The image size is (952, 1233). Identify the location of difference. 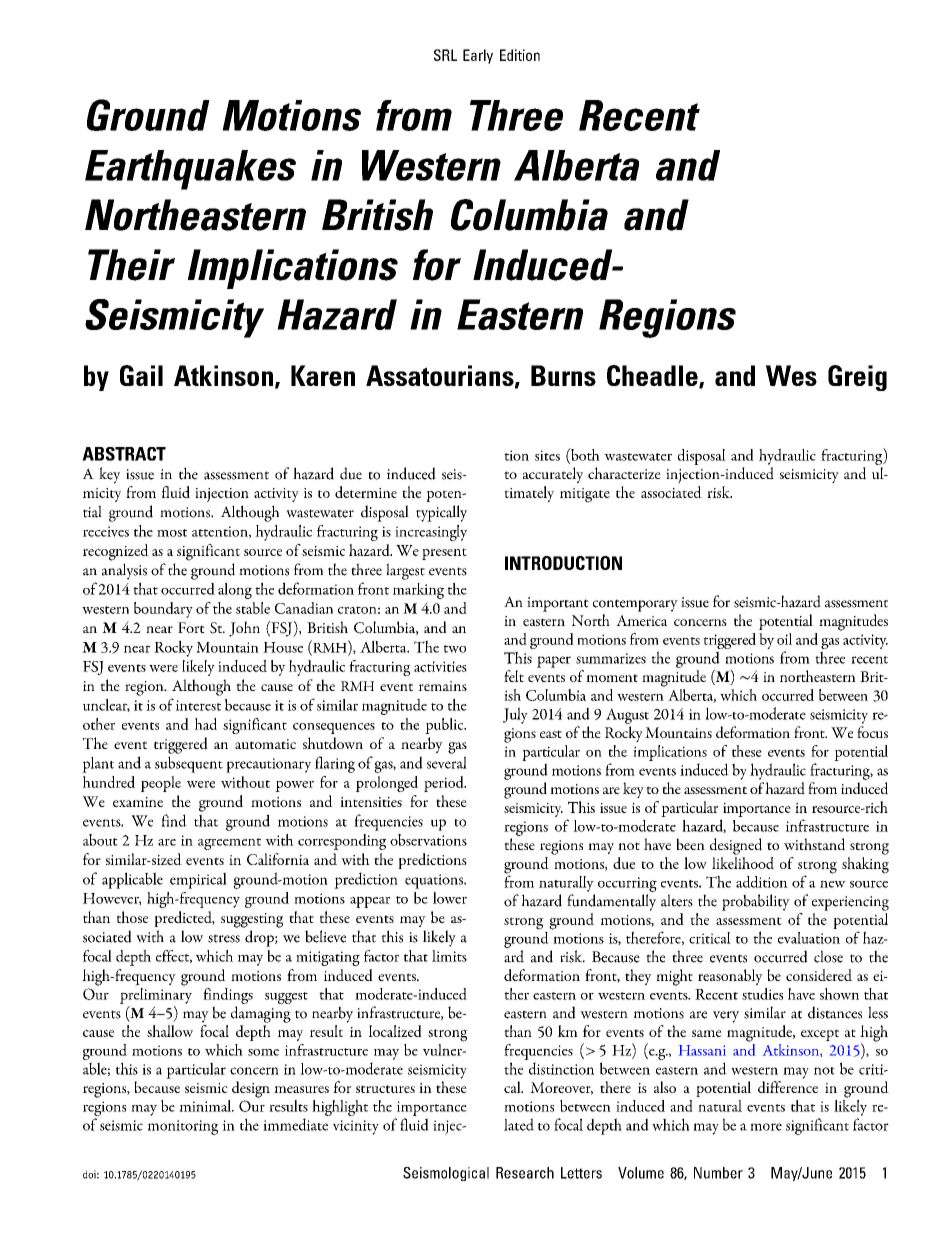
(788, 1087).
